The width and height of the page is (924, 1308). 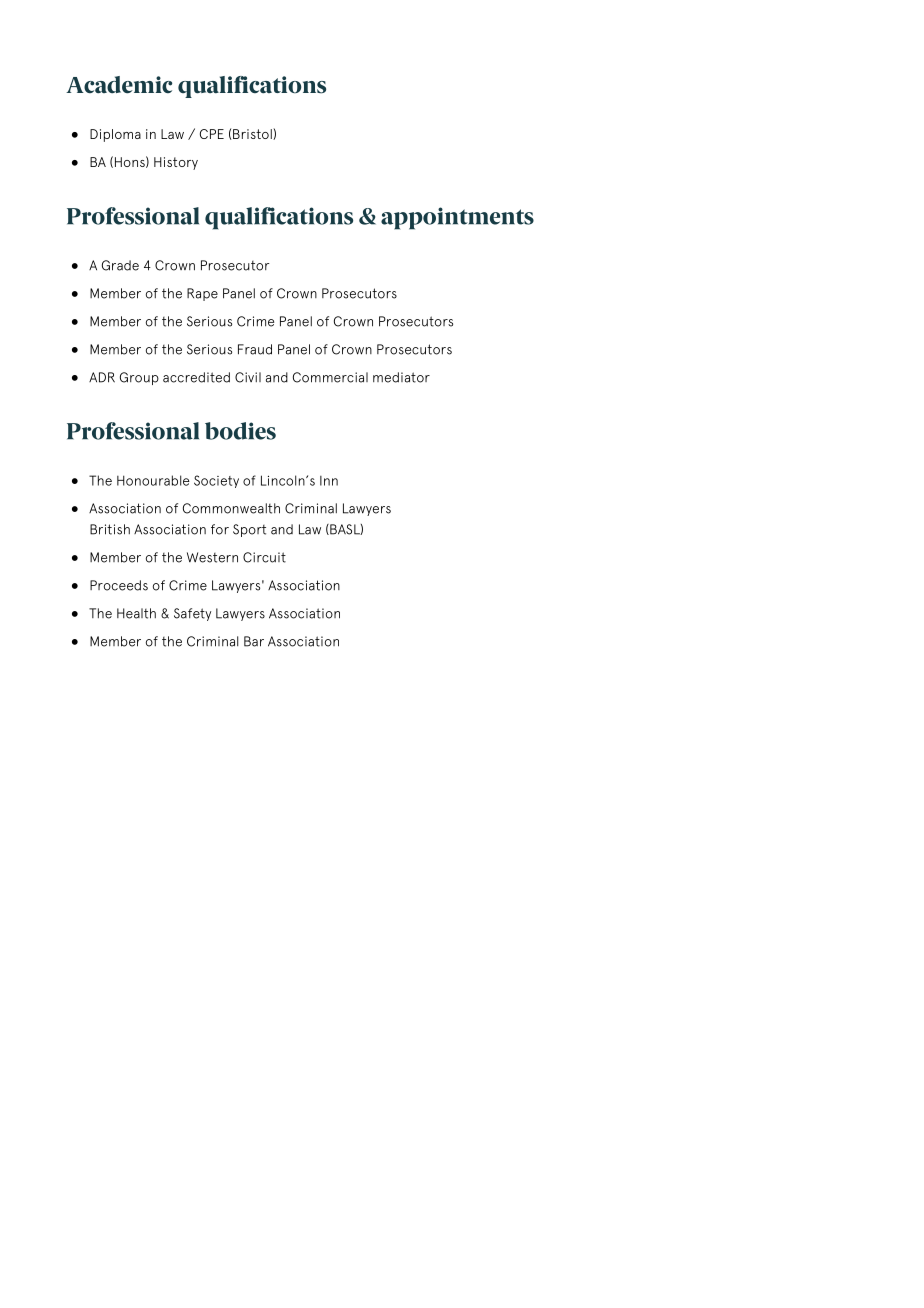 What do you see at coordinates (401, 377) in the page?
I see `mediator` at bounding box center [401, 377].
